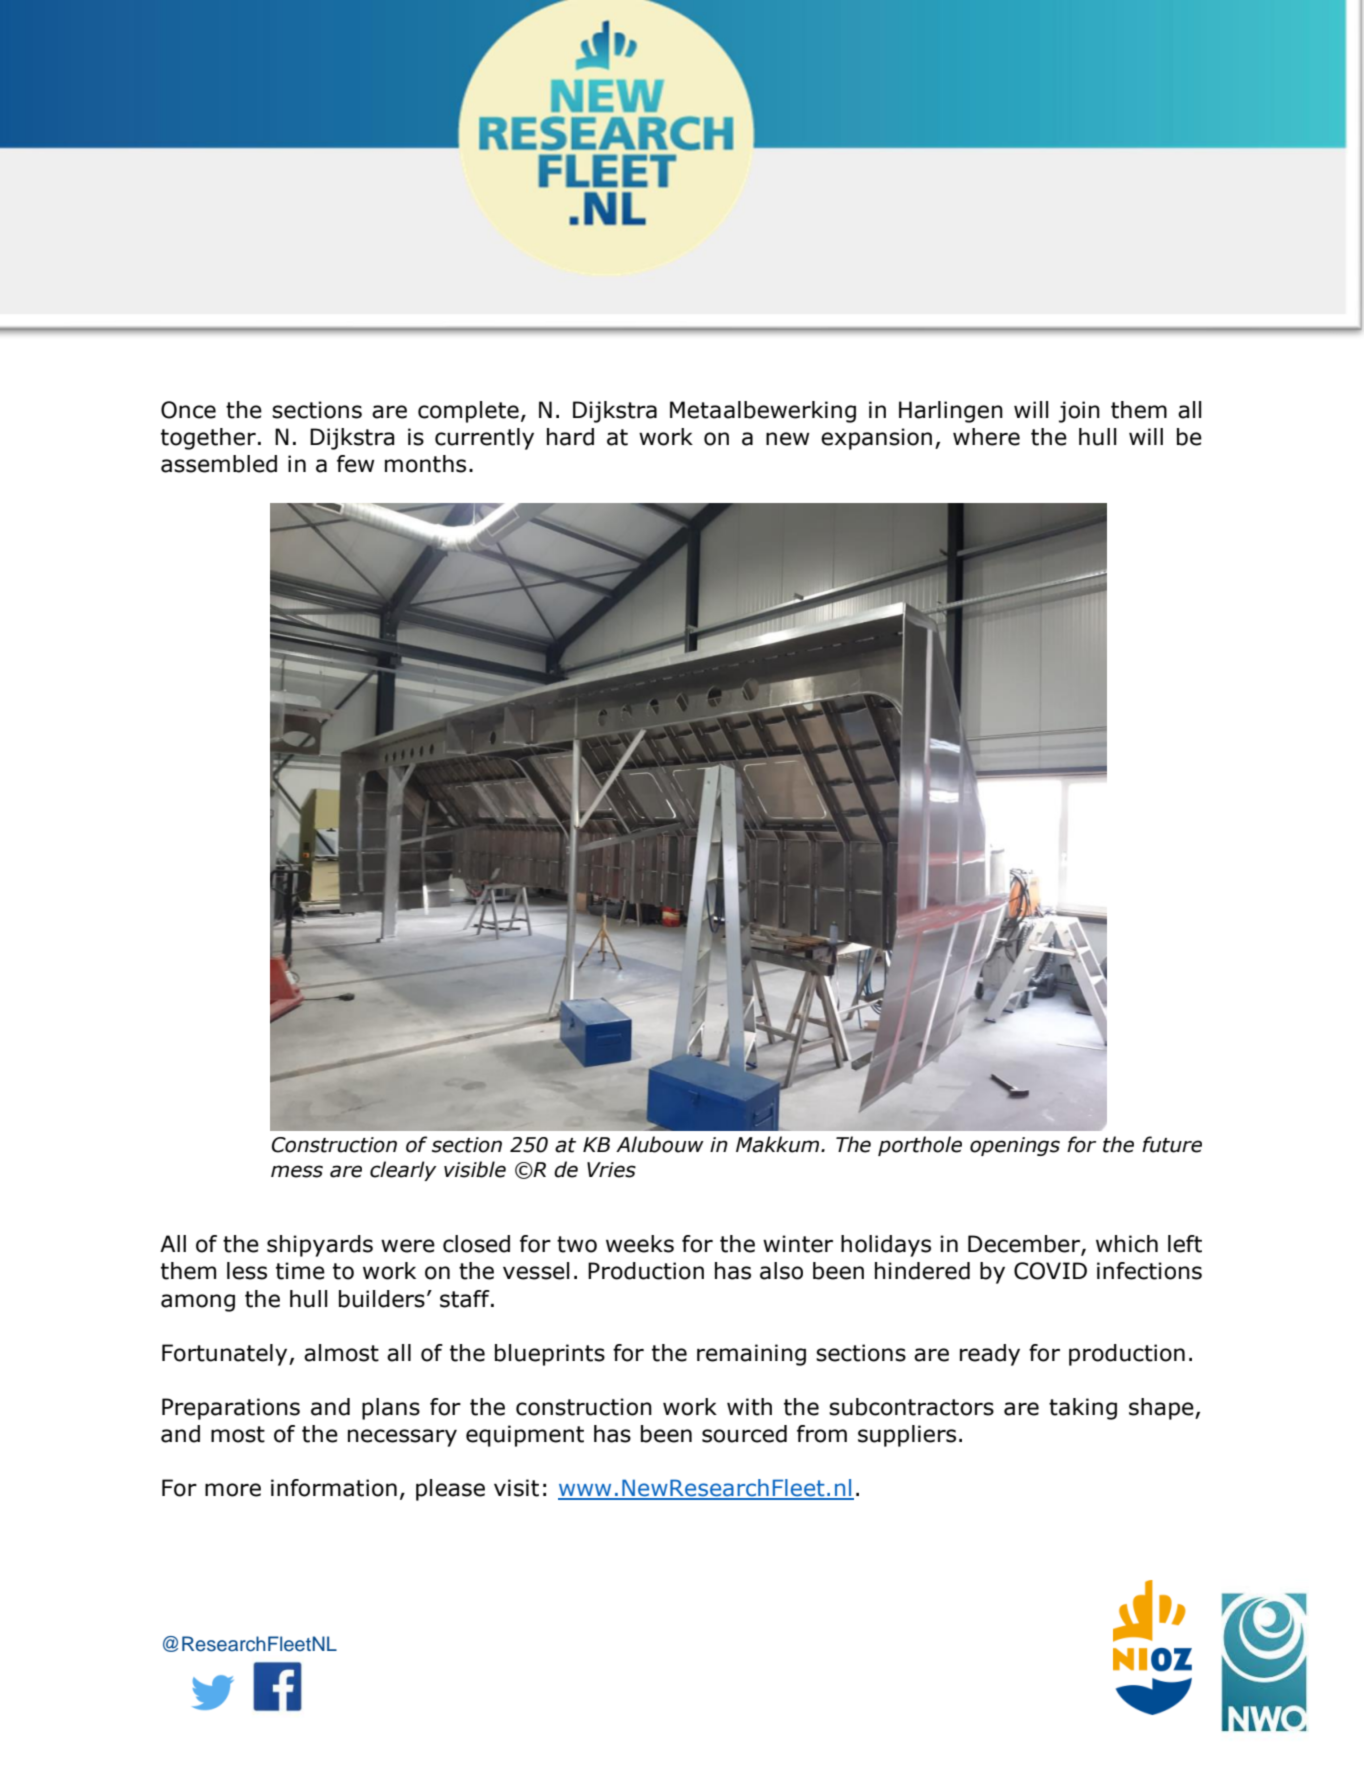  I want to click on assembled, so click(219, 464).
